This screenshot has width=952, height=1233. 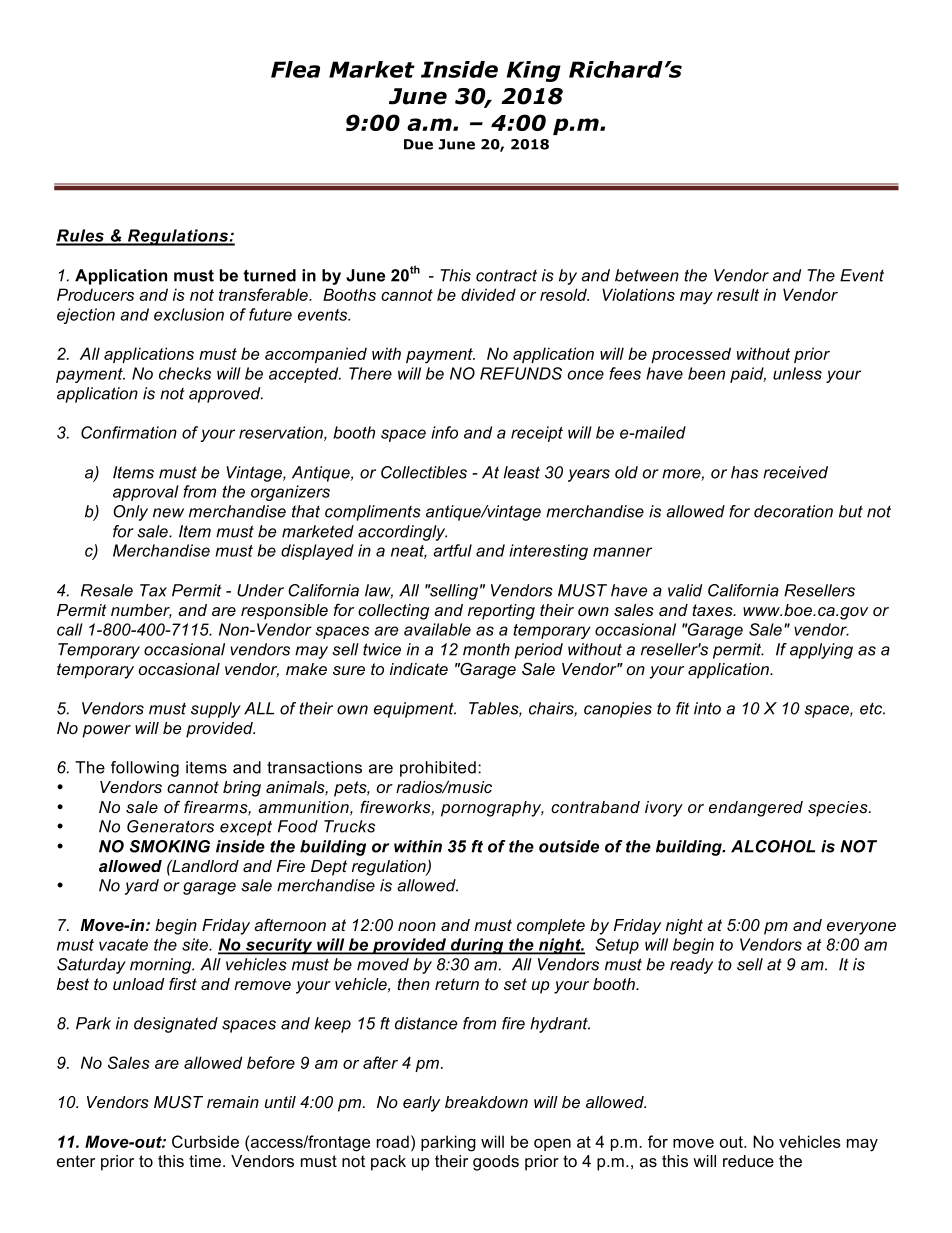 I want to click on checks, so click(x=185, y=373).
